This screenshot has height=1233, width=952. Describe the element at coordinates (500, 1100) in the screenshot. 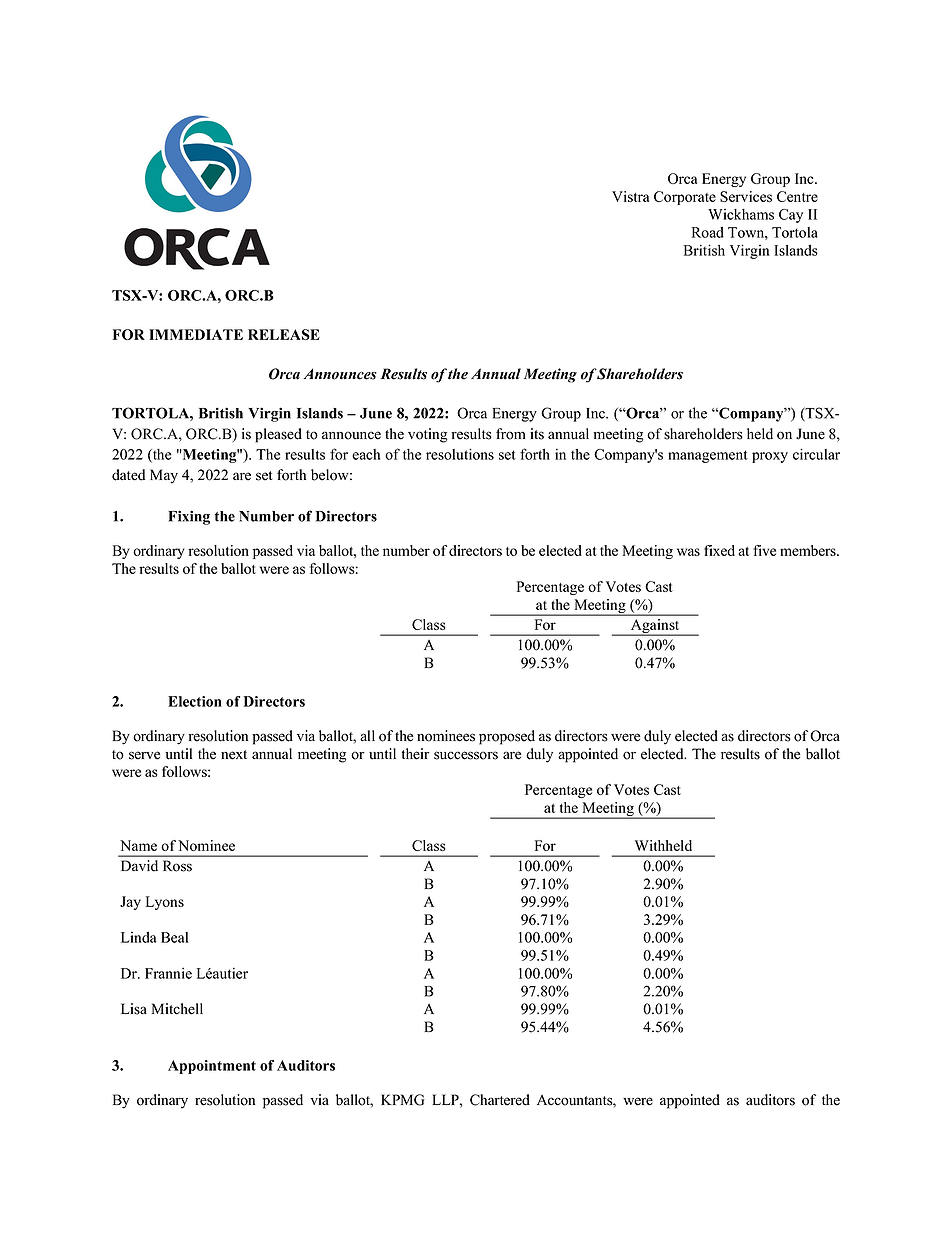

I see `Chartered` at that location.
